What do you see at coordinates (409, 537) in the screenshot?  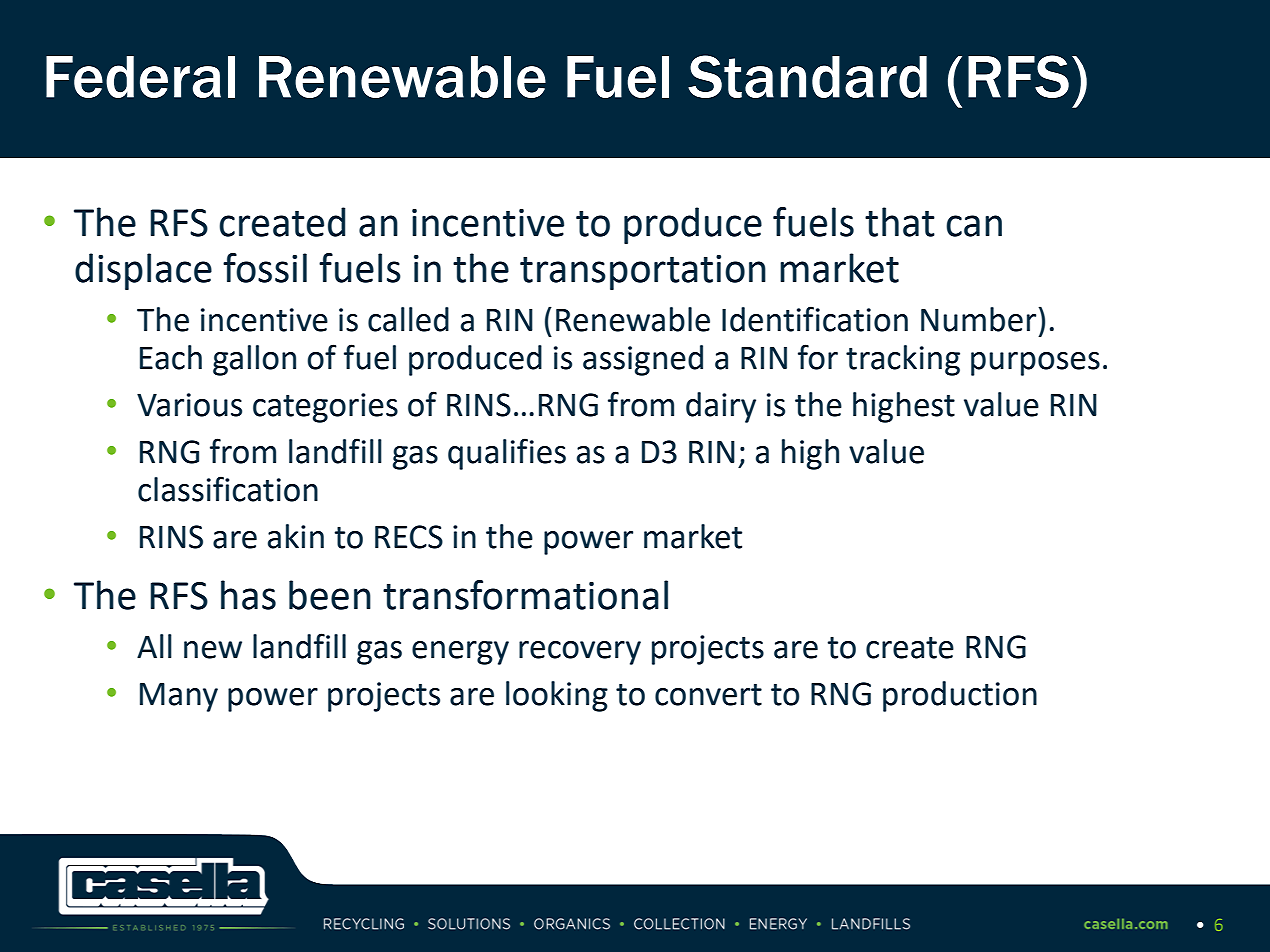 I see `RECS` at bounding box center [409, 537].
